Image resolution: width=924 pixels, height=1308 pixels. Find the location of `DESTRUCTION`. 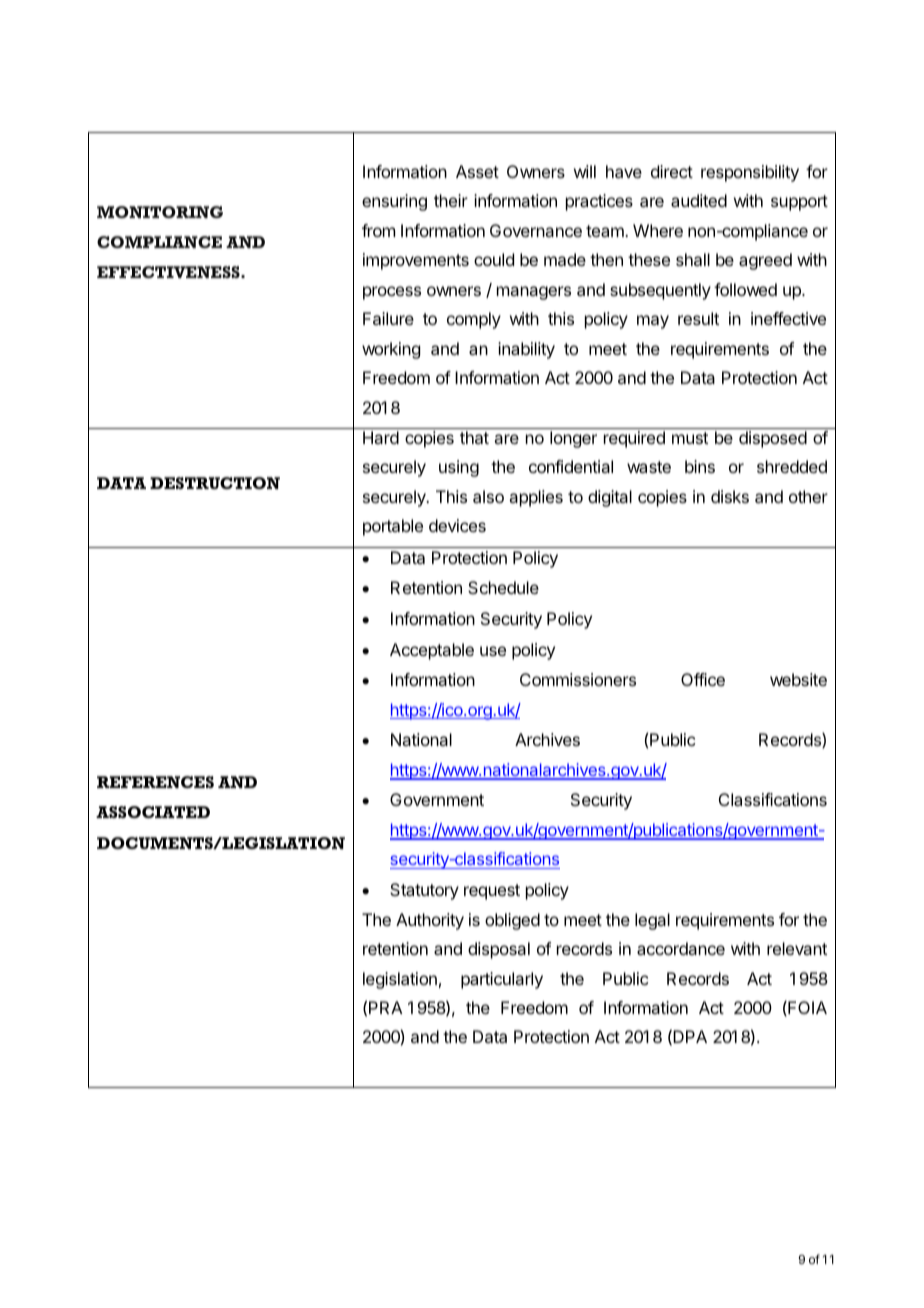

DESTRUCTION is located at coordinates (215, 483).
